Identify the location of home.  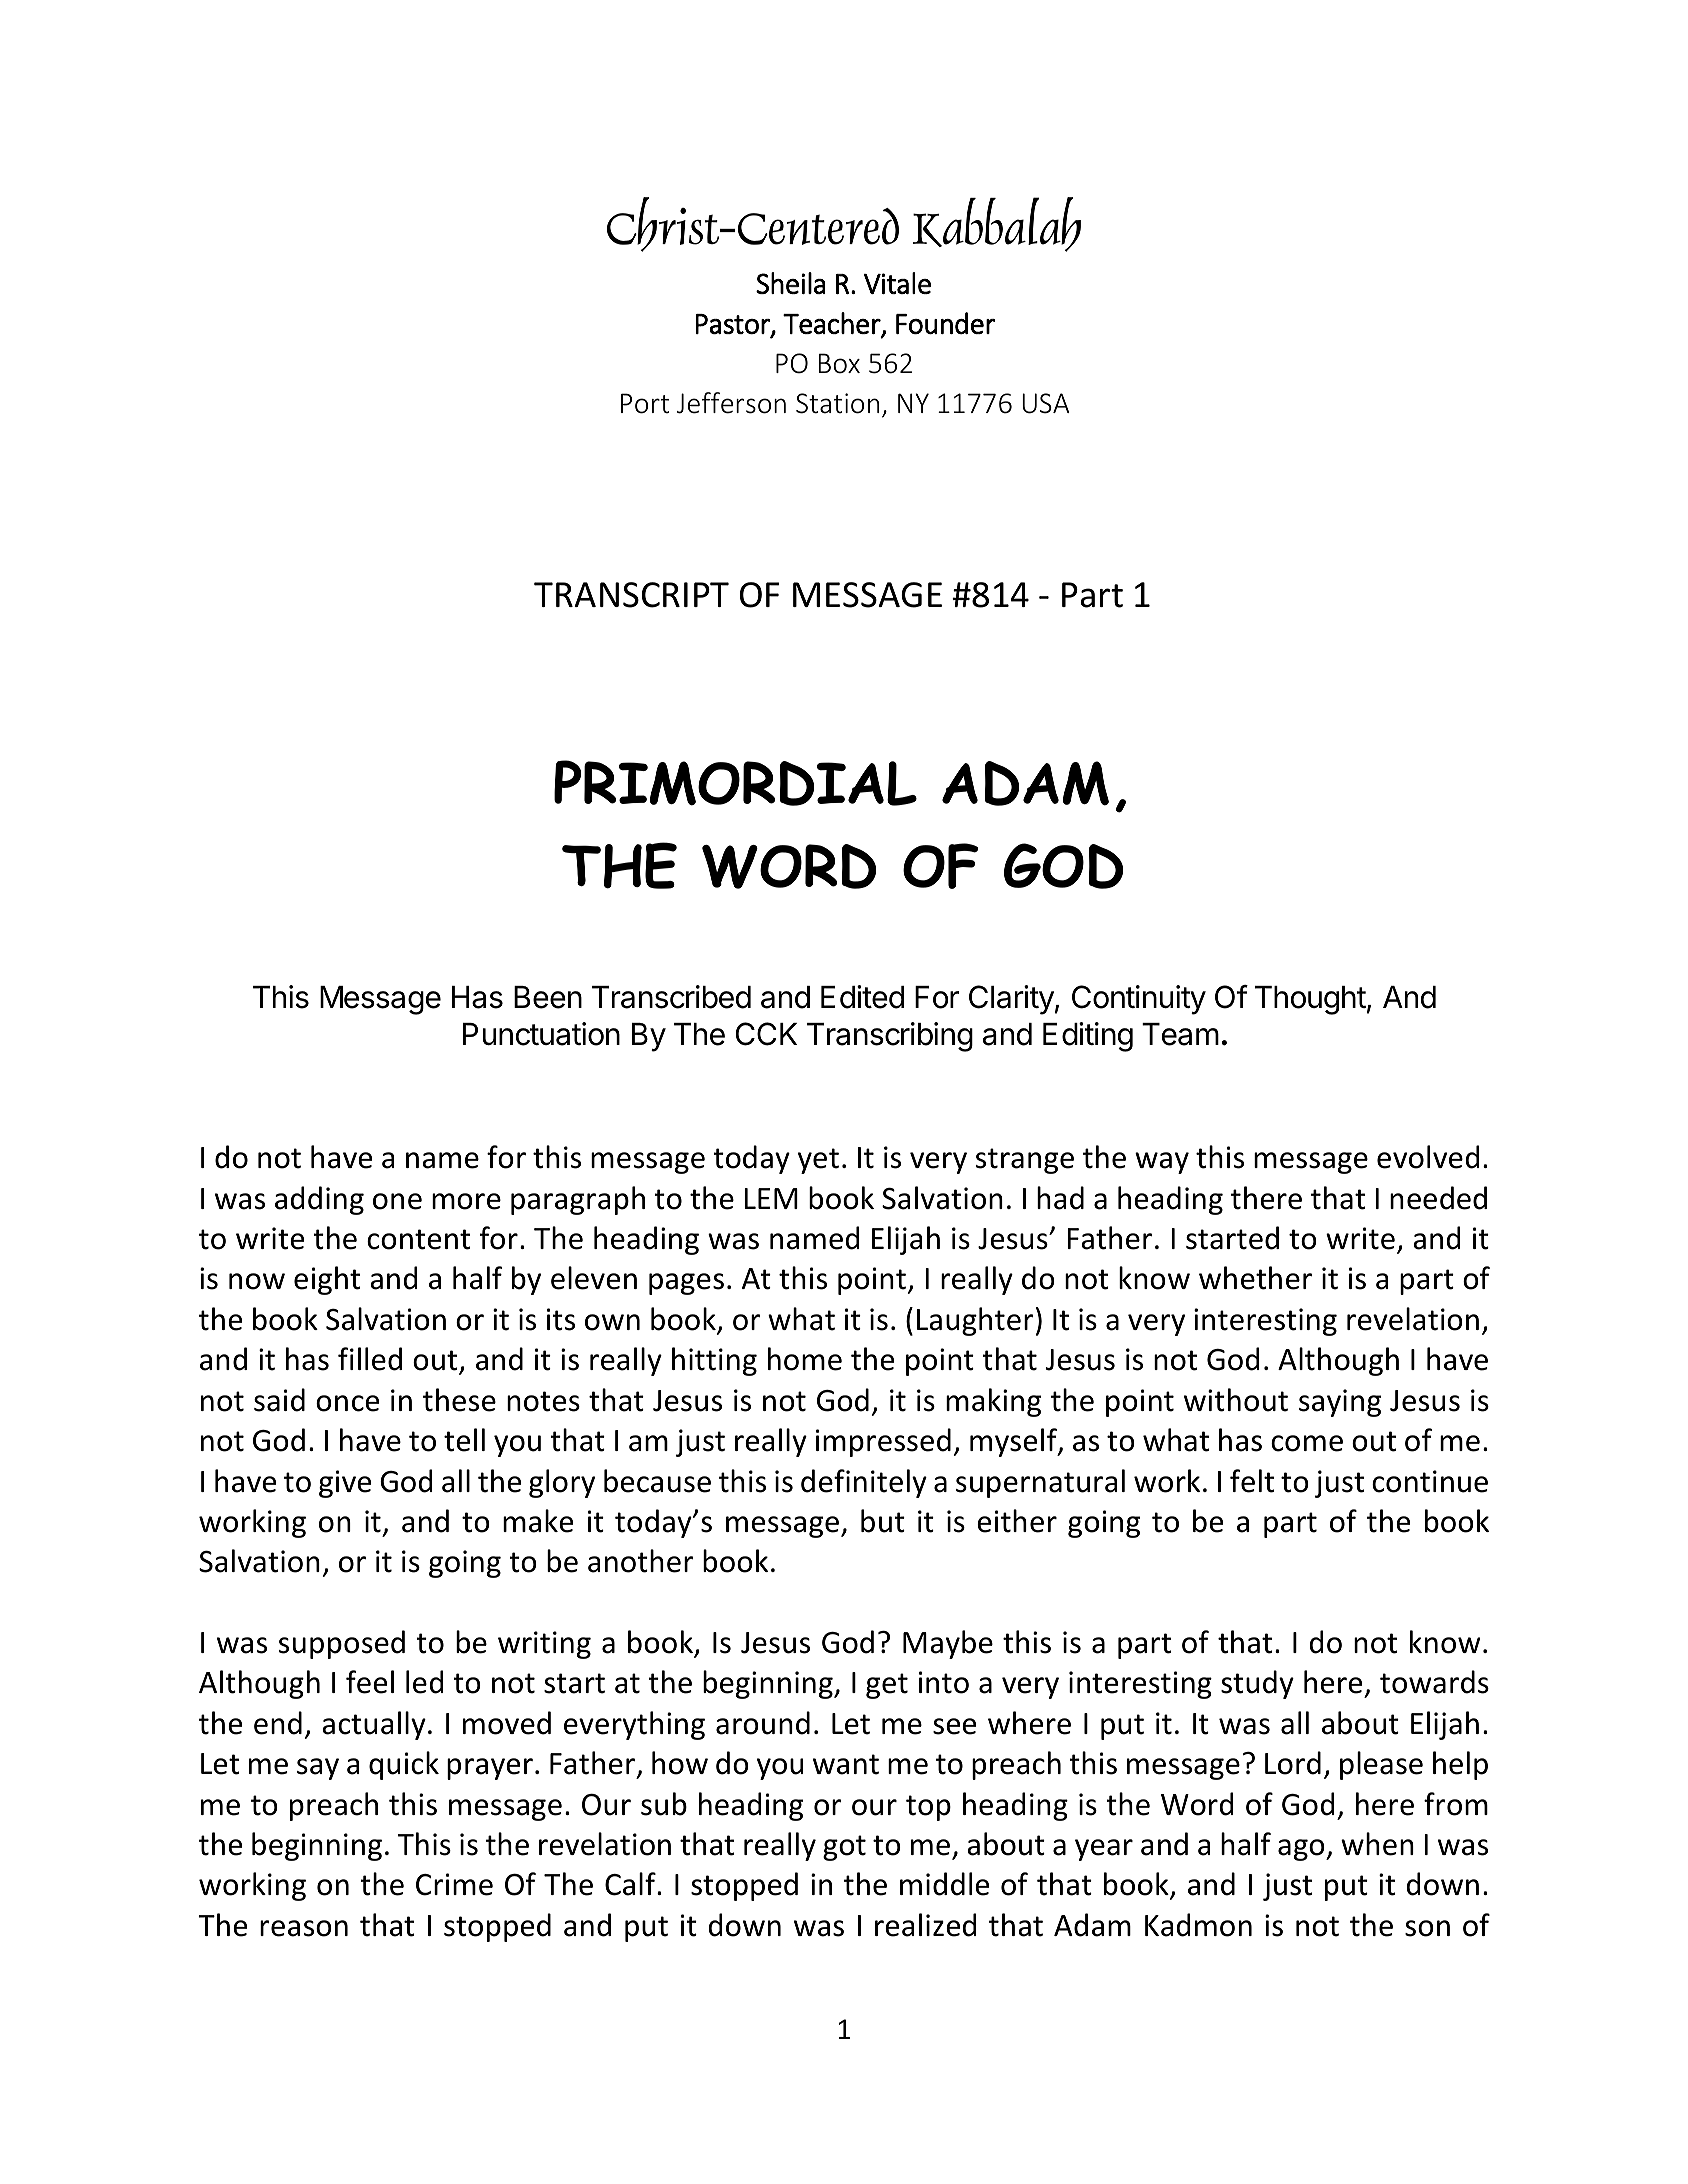
(805, 1359).
